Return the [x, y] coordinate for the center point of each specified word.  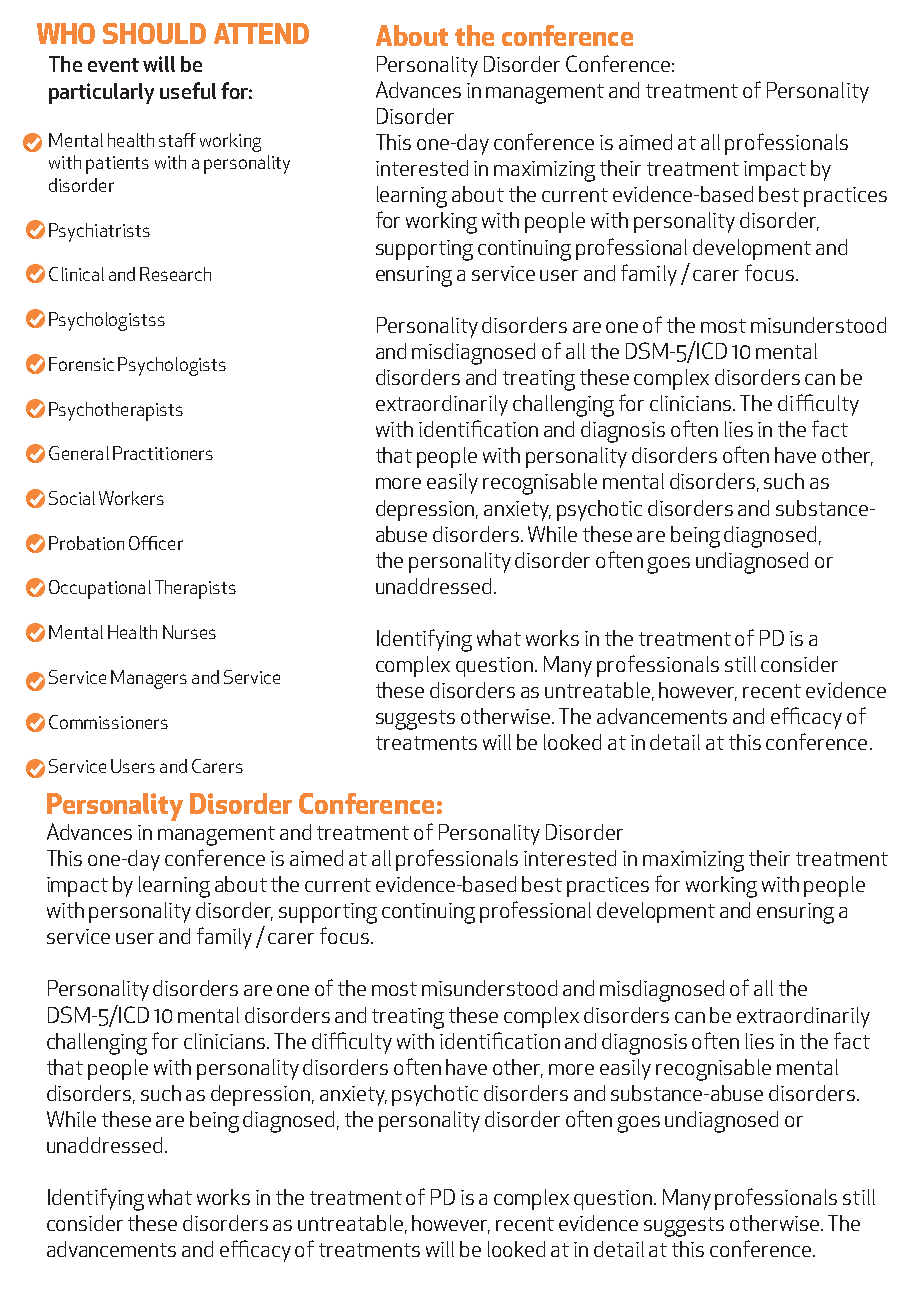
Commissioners [108, 722]
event [113, 65]
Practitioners [163, 453]
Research [175, 274]
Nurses [189, 632]
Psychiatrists [99, 232]
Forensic [81, 364]
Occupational [100, 589]
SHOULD [154, 33]
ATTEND [261, 33]
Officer [156, 543]
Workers [131, 498]
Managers [149, 679]
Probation [86, 543]
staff [177, 140]
